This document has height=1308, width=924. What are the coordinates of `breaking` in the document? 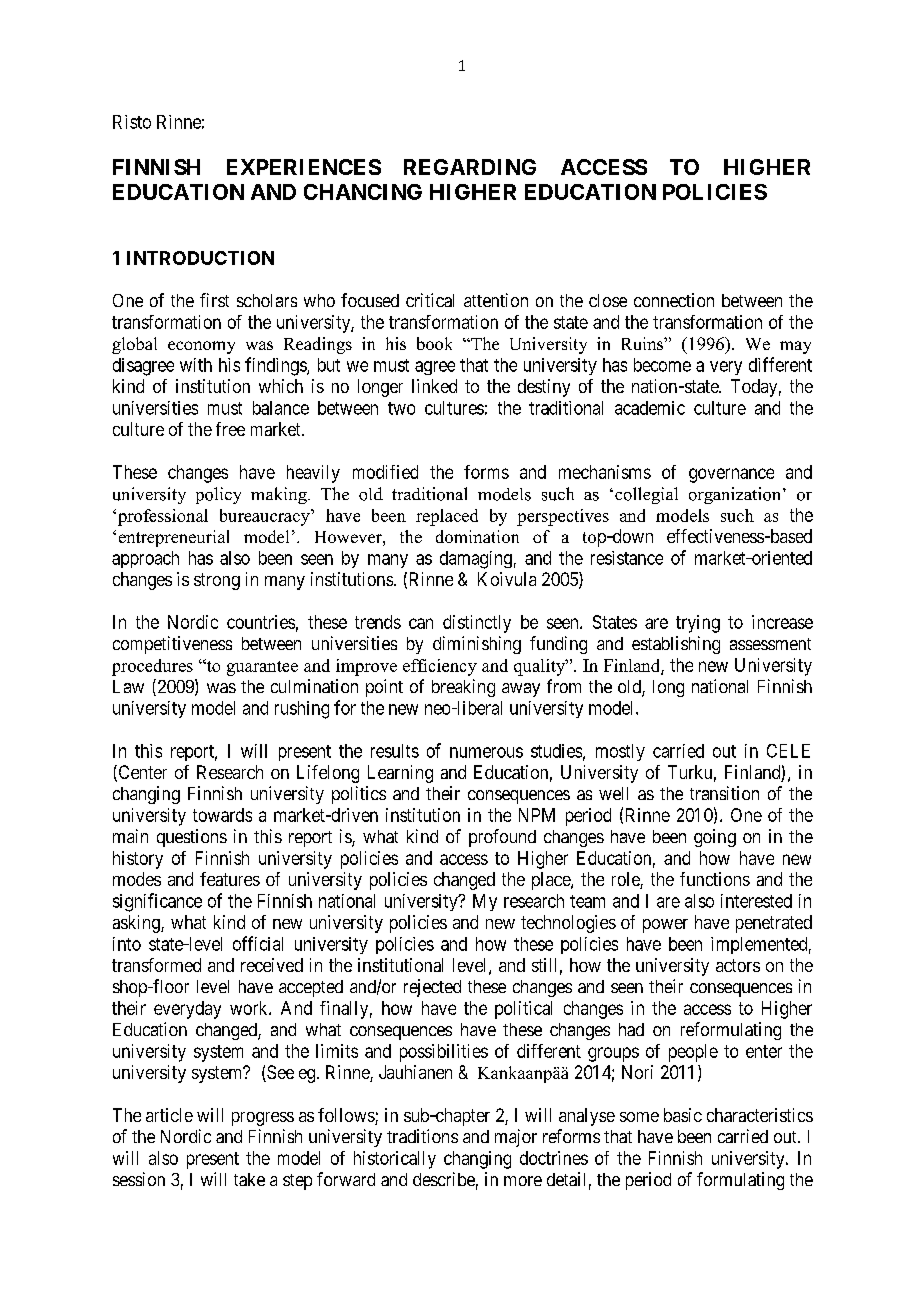 It's located at (463, 688).
